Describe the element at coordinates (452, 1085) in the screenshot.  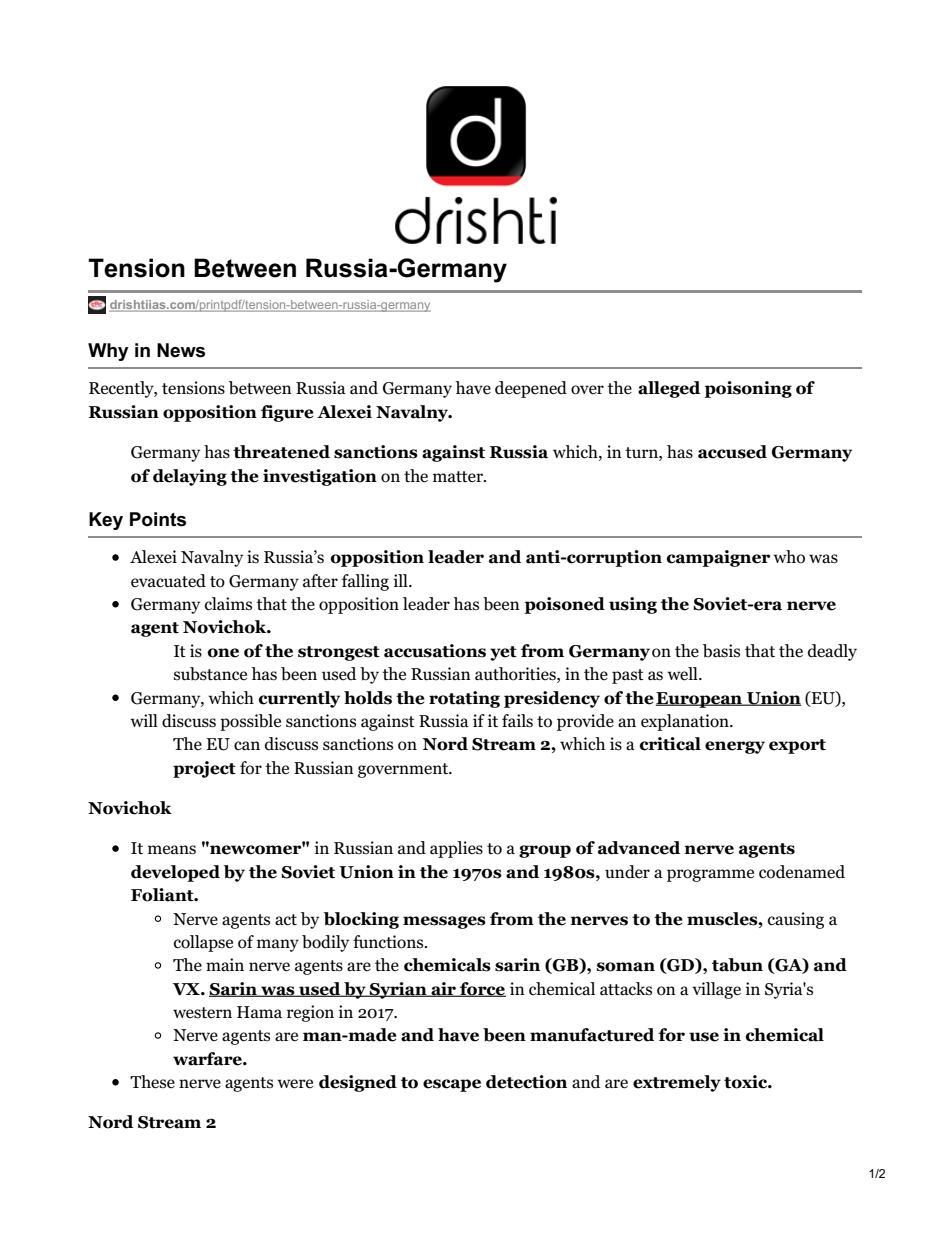
I see `escape` at that location.
